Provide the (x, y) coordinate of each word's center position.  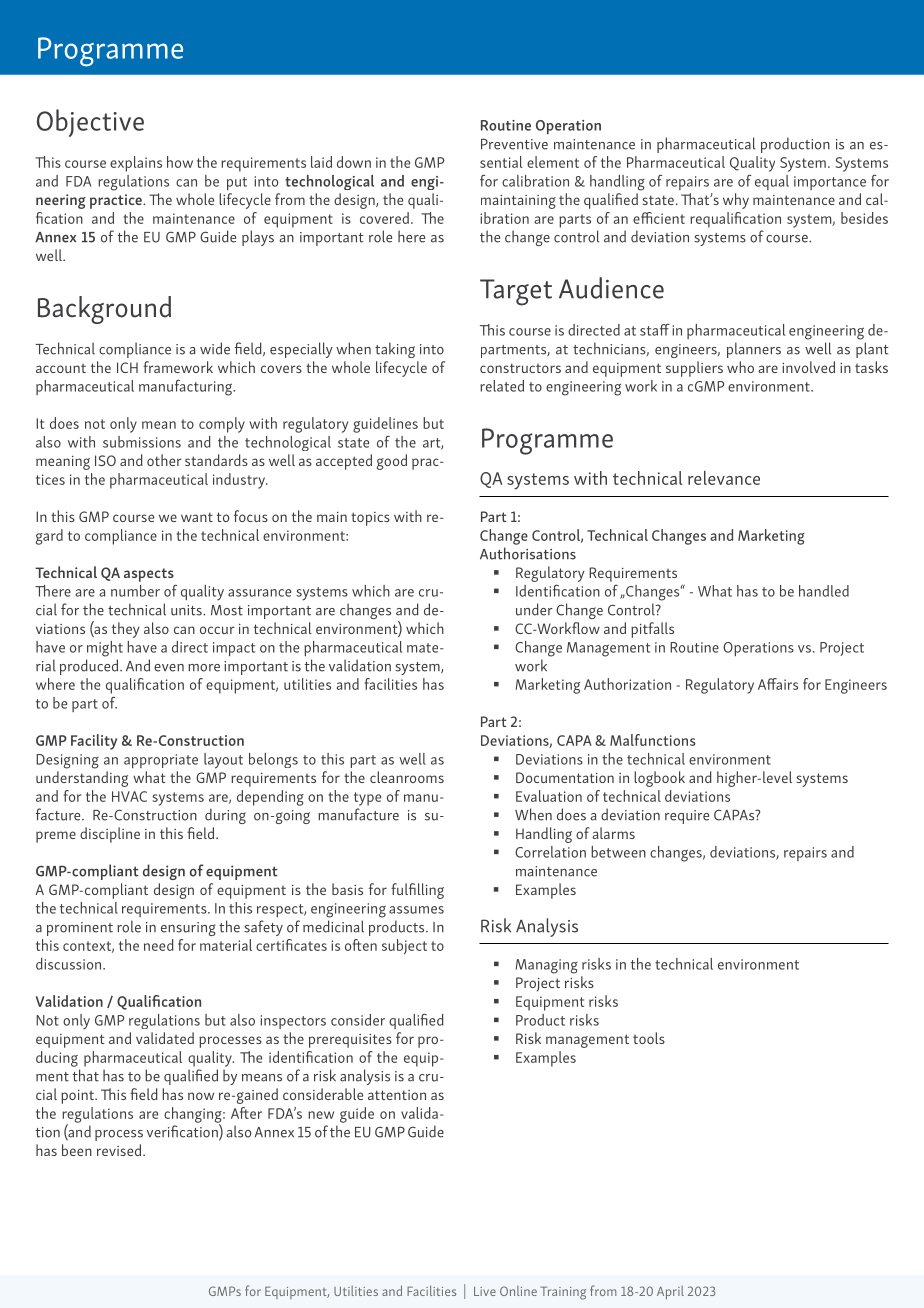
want (197, 517)
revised (120, 1150)
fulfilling (417, 891)
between (618, 852)
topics (370, 519)
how (180, 162)
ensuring (188, 929)
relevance (724, 478)
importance (830, 183)
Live (485, 1291)
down (354, 162)
